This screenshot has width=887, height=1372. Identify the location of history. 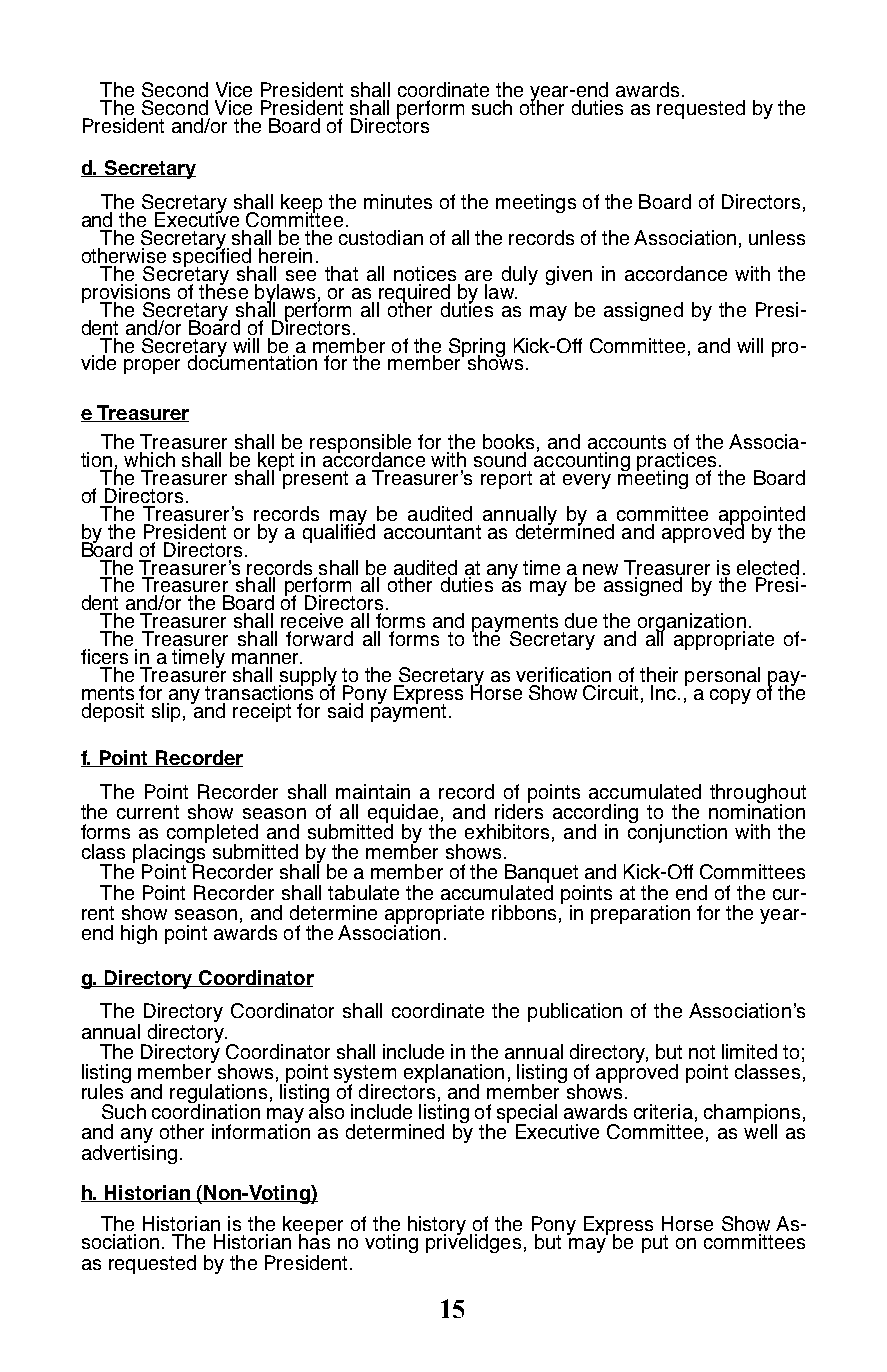
(437, 1226).
